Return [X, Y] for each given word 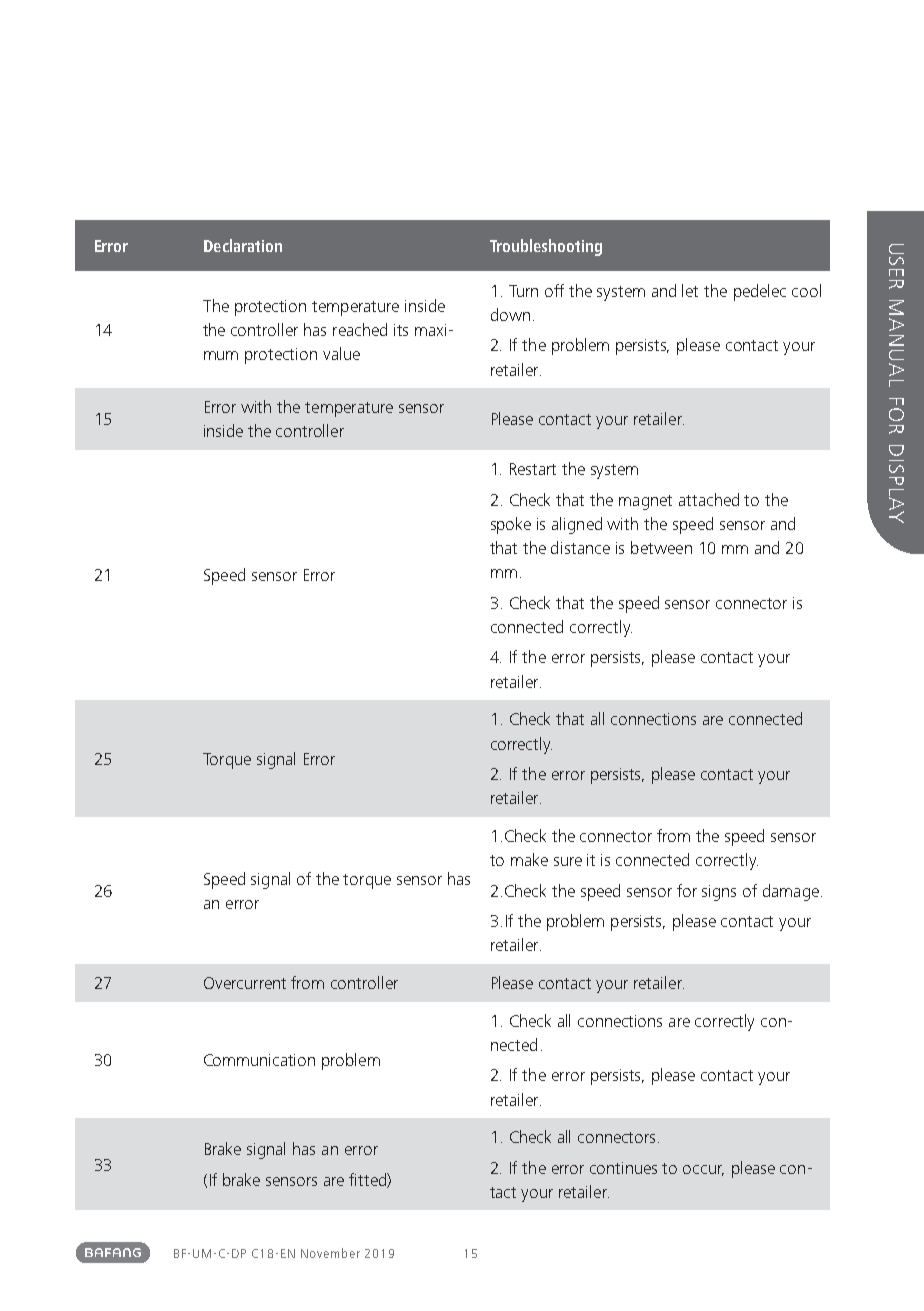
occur [703, 1170]
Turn [523, 291]
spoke [511, 525]
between [661, 547]
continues [623, 1168]
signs [719, 893]
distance [580, 547]
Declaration [243, 245]
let [690, 290]
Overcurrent [245, 983]
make [529, 859]
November [330, 1253]
